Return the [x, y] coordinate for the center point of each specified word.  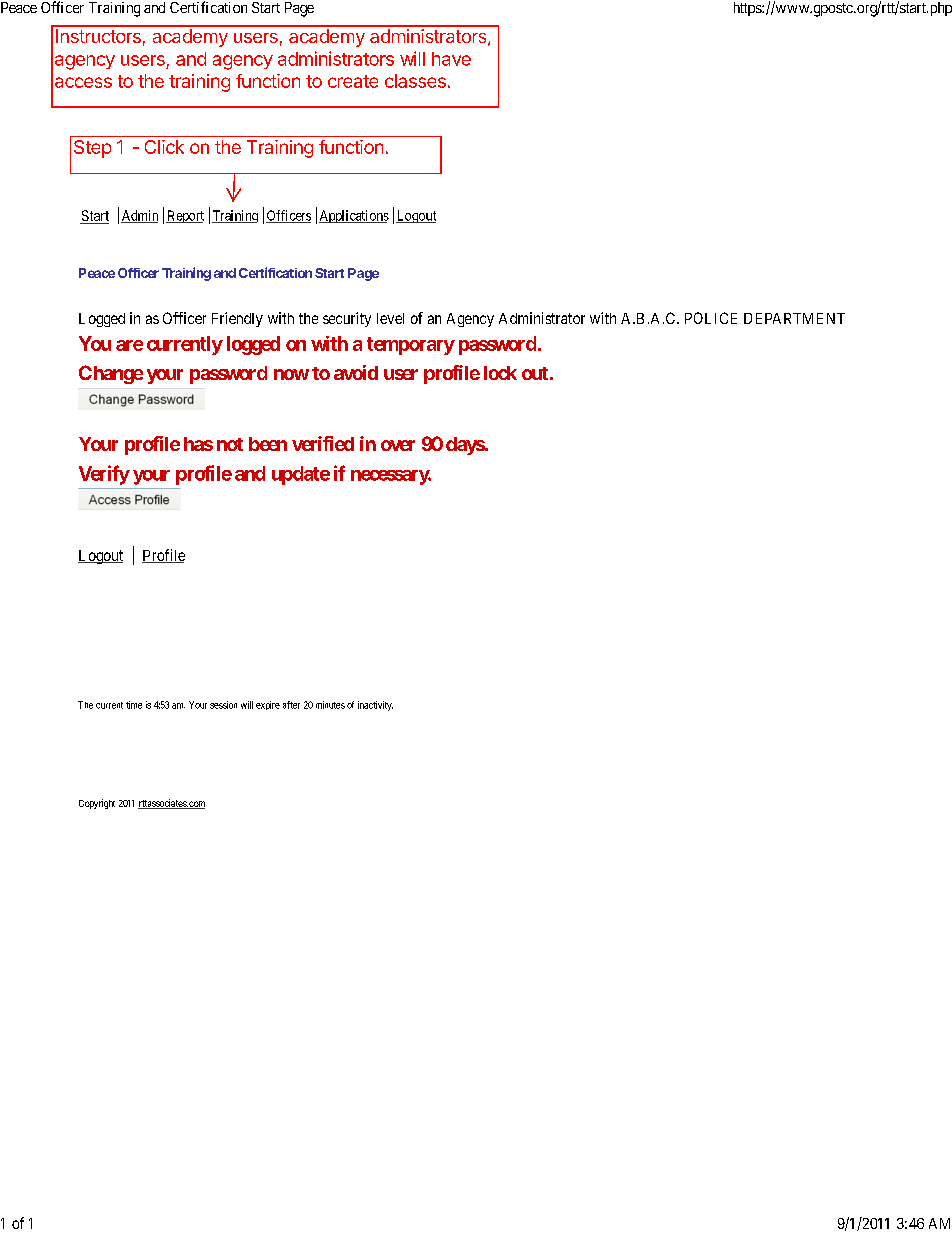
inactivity [375, 706]
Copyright [97, 804]
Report [185, 216]
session [223, 705]
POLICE [711, 318]
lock [500, 373]
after [291, 705]
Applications [354, 216]
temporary [411, 346]
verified [323, 443]
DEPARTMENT [794, 318]
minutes [330, 705]
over [398, 445]
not [230, 444]
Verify [104, 475]
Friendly [237, 319]
